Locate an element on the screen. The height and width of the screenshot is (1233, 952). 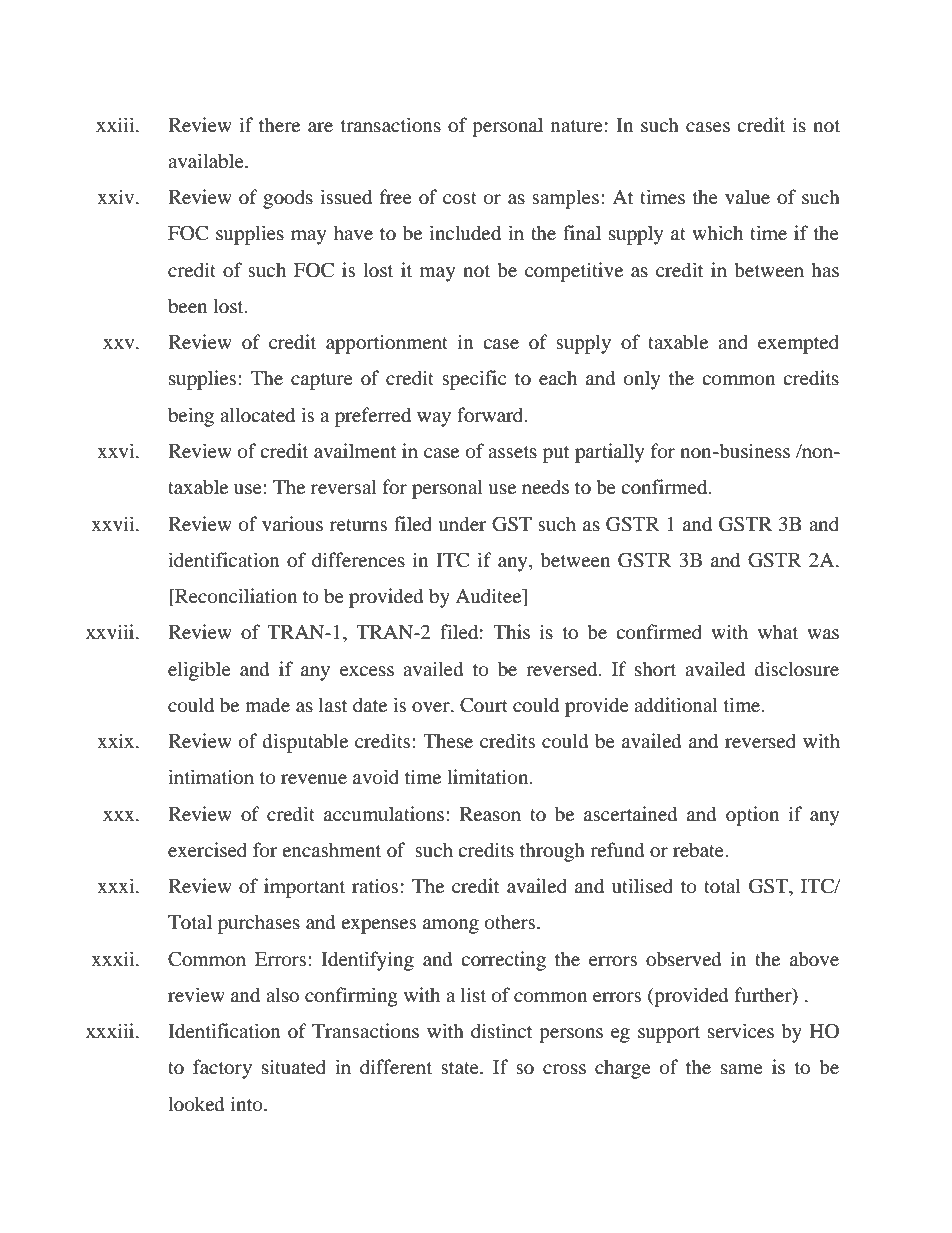
same is located at coordinates (742, 1069).
